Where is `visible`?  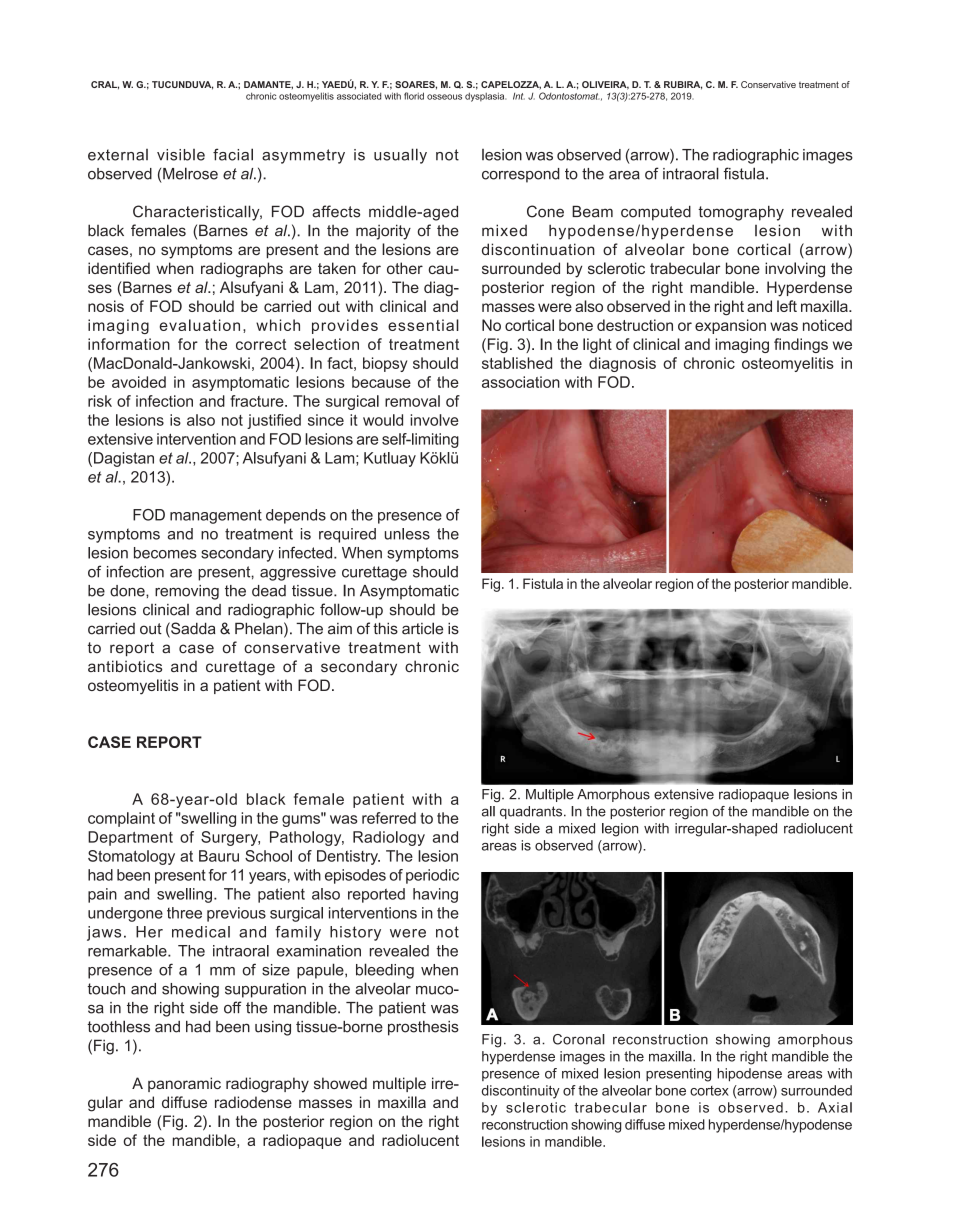 visible is located at coordinates (181, 155).
